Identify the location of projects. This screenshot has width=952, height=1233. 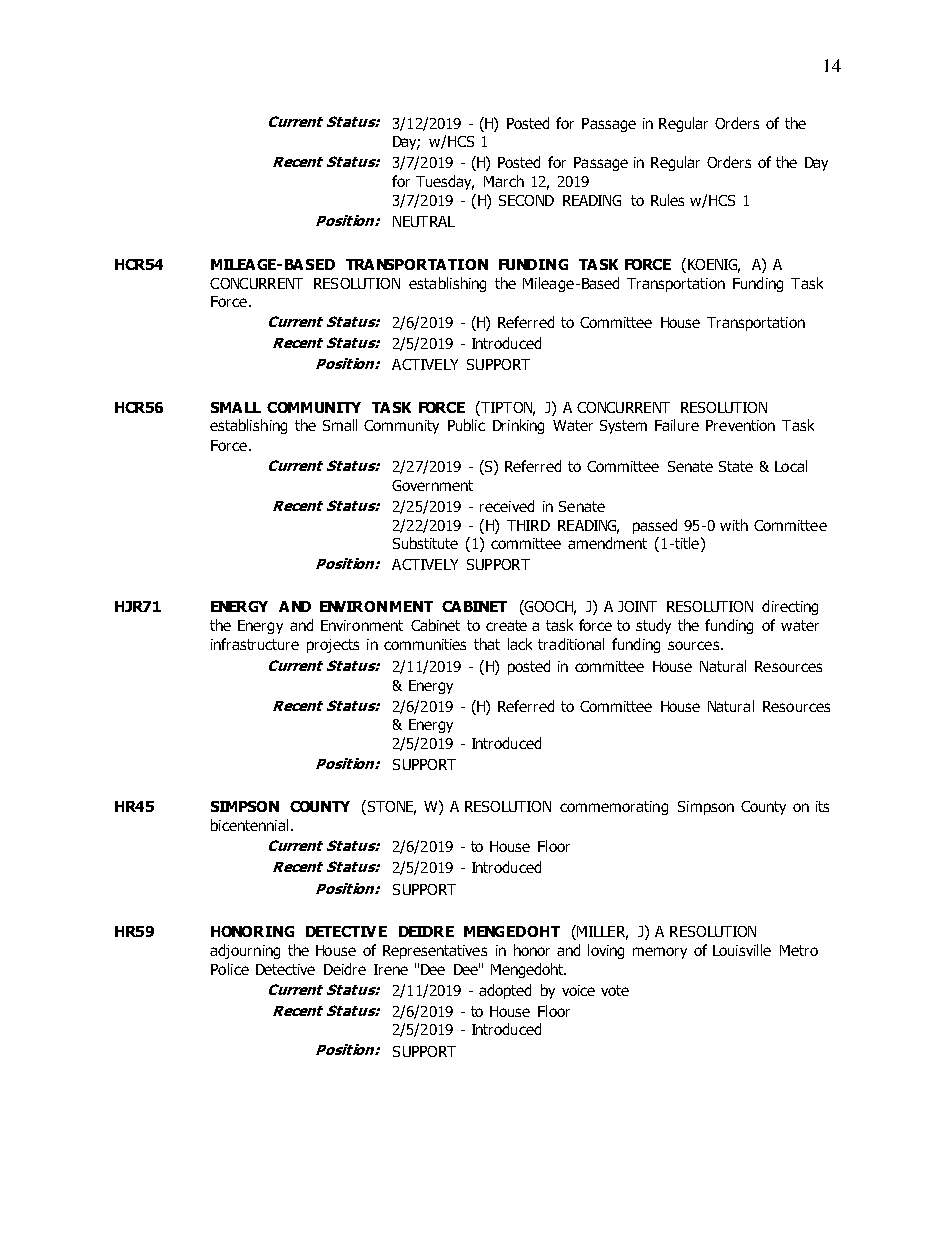
(333, 646).
